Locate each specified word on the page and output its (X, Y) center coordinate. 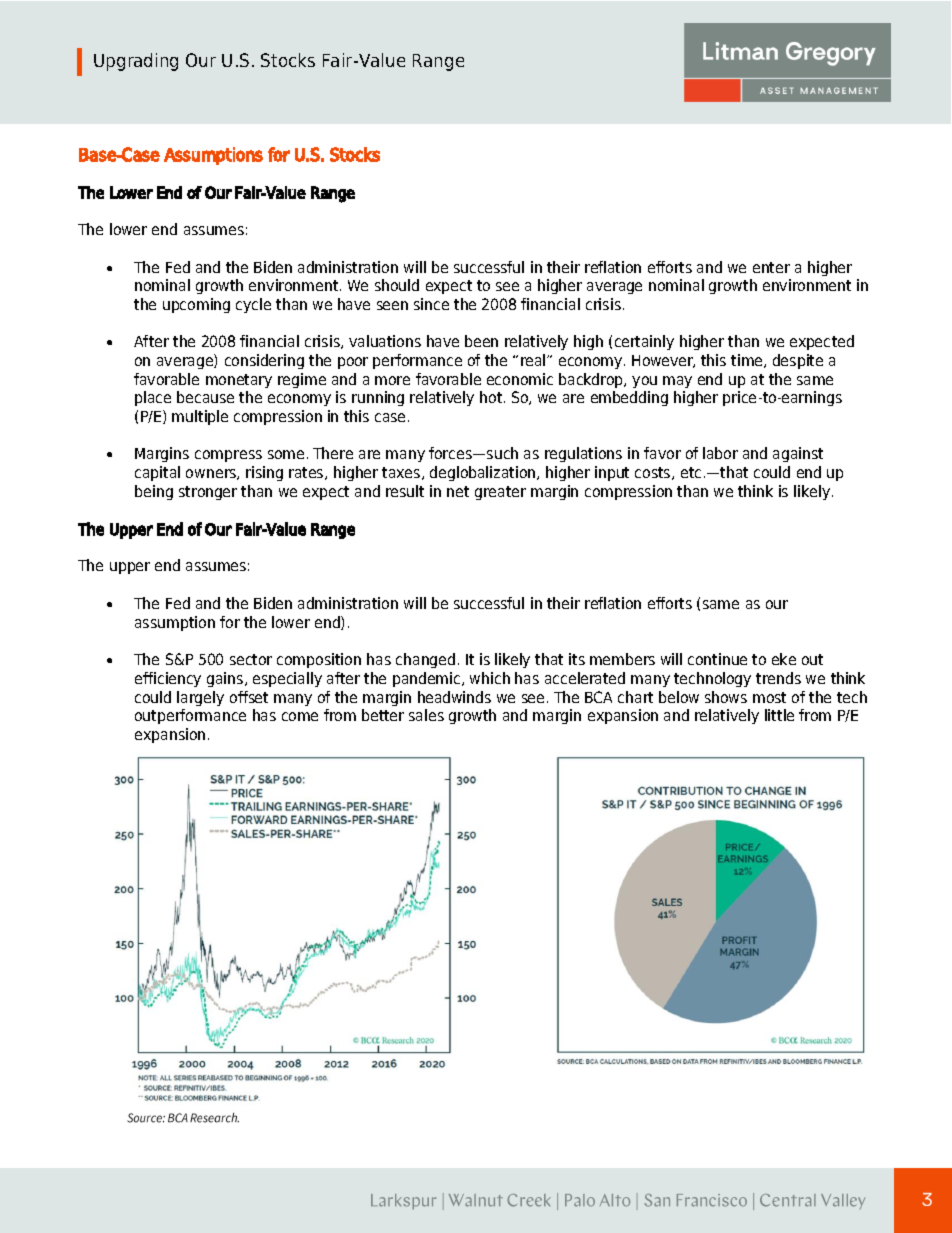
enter (771, 267)
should (397, 285)
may (677, 382)
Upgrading (136, 62)
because (205, 397)
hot (492, 397)
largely (200, 698)
